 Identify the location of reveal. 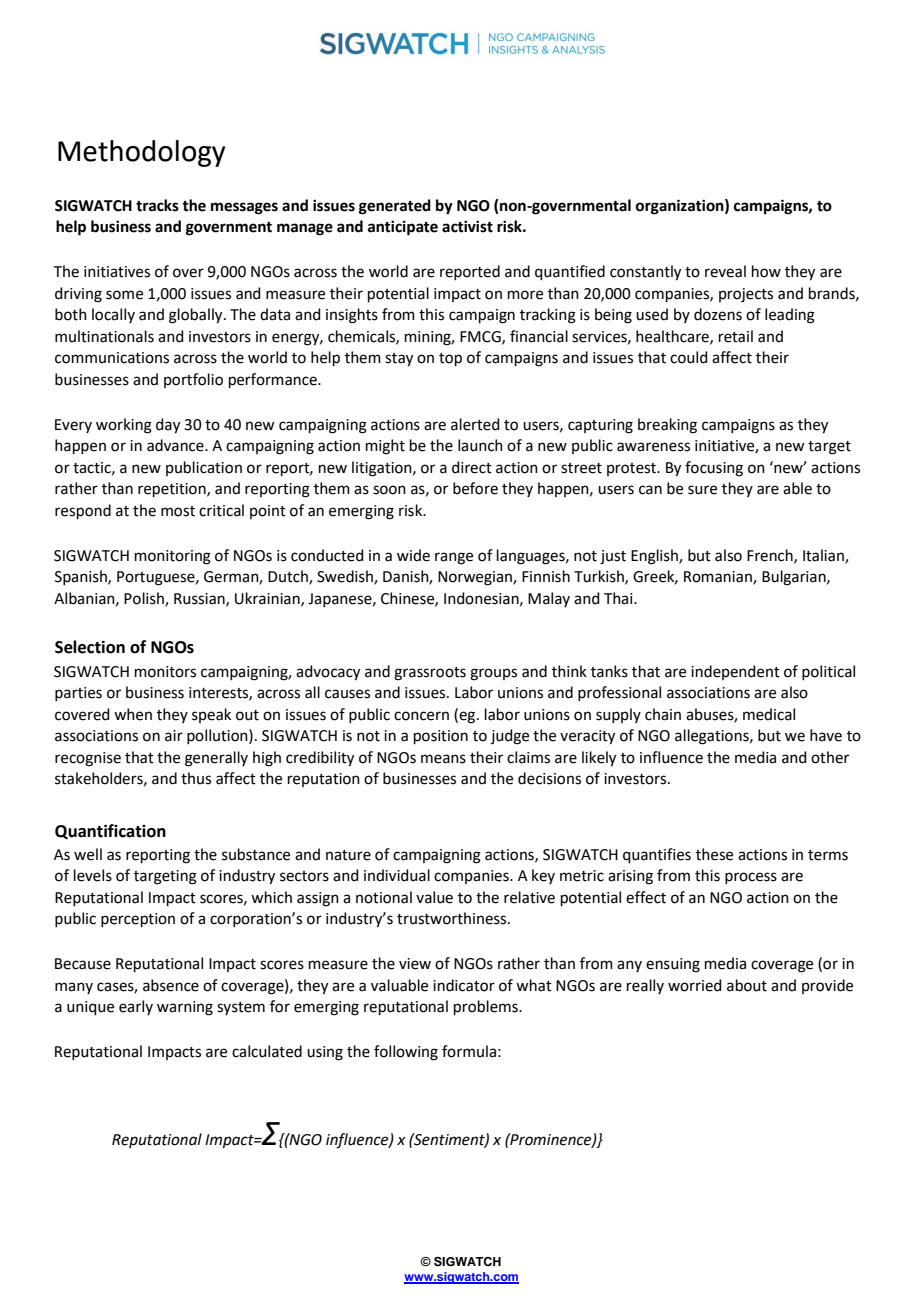
(725, 271).
